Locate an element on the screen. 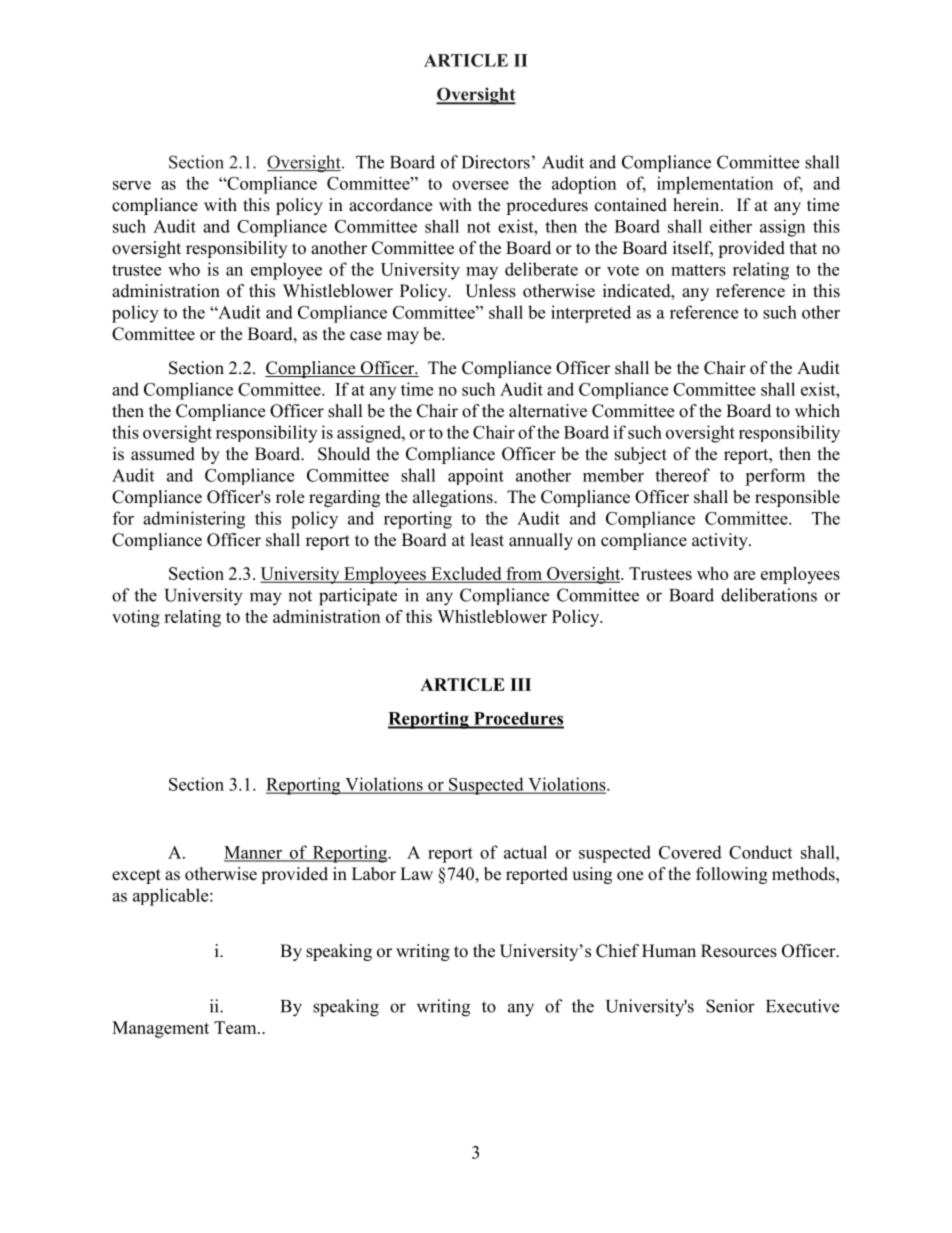 This screenshot has height=1233, width=952. Team is located at coordinates (236, 1027).
